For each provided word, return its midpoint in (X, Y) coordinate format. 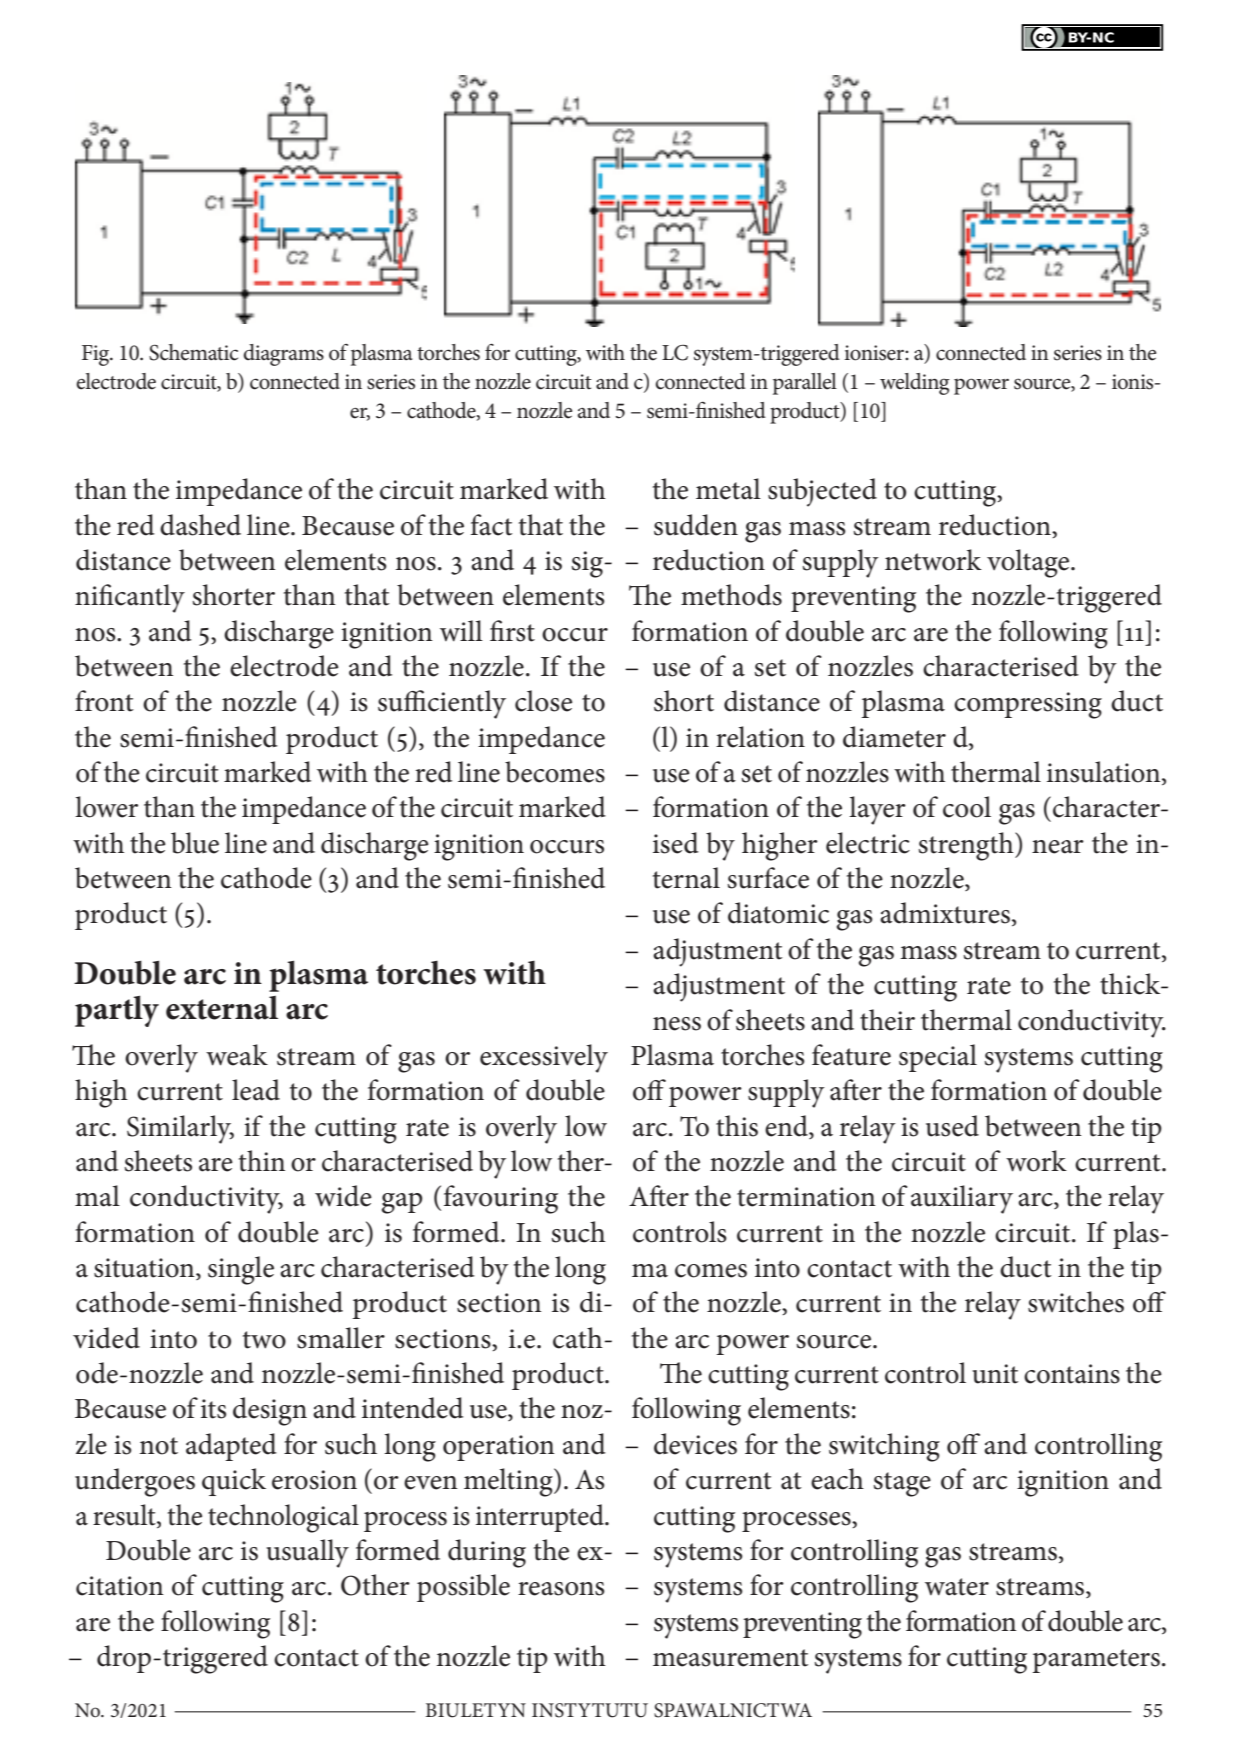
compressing (1028, 705)
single (241, 1270)
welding (915, 384)
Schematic (193, 352)
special (938, 1058)
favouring (501, 1199)
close (543, 701)
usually (307, 1553)
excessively (544, 1058)
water (957, 1587)
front (104, 701)
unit (995, 1374)
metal (728, 489)
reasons (561, 1589)
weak (237, 1055)
